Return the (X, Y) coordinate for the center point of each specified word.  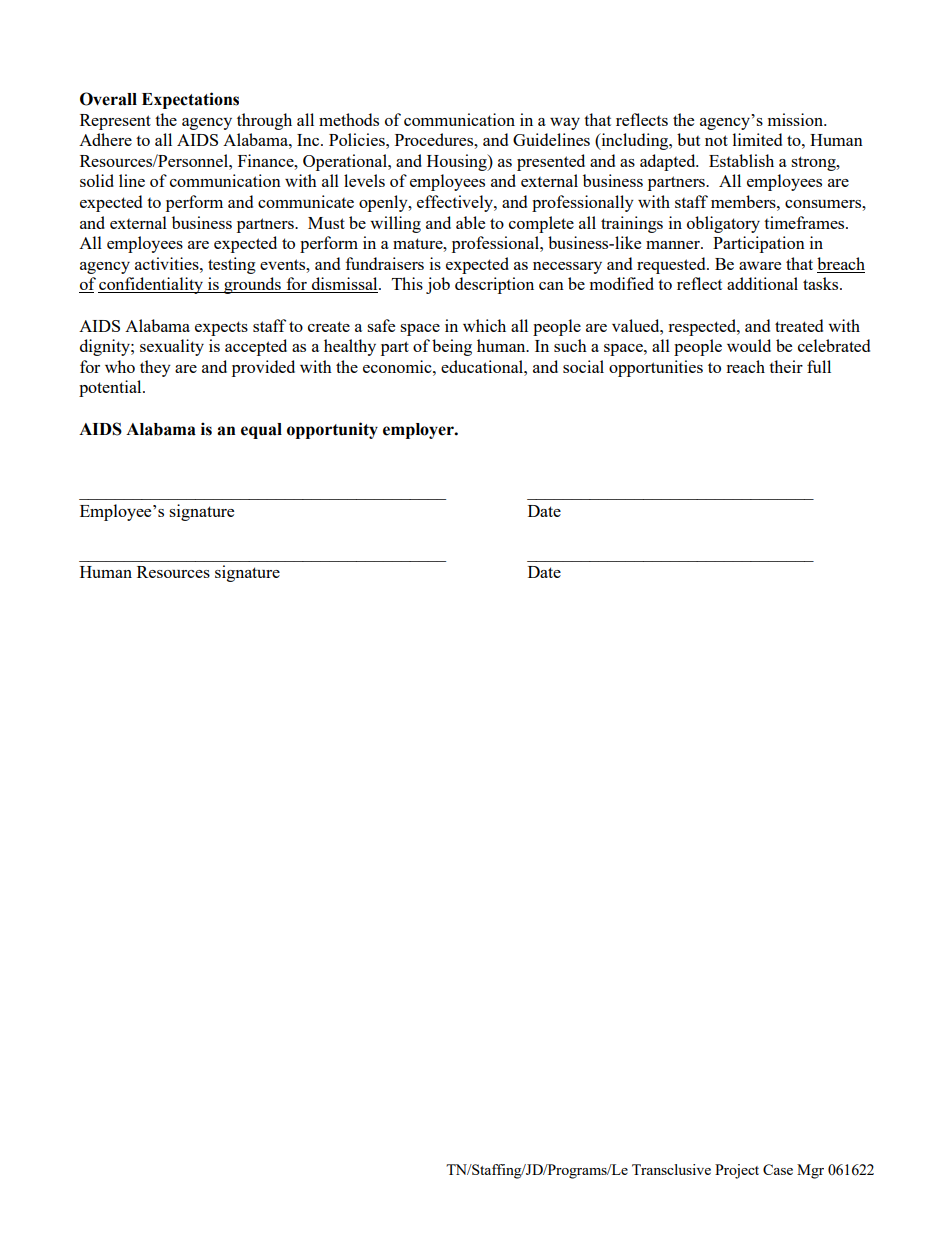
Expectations (190, 100)
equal (261, 431)
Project (737, 1171)
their (786, 366)
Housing (458, 162)
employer (419, 431)
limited (757, 139)
